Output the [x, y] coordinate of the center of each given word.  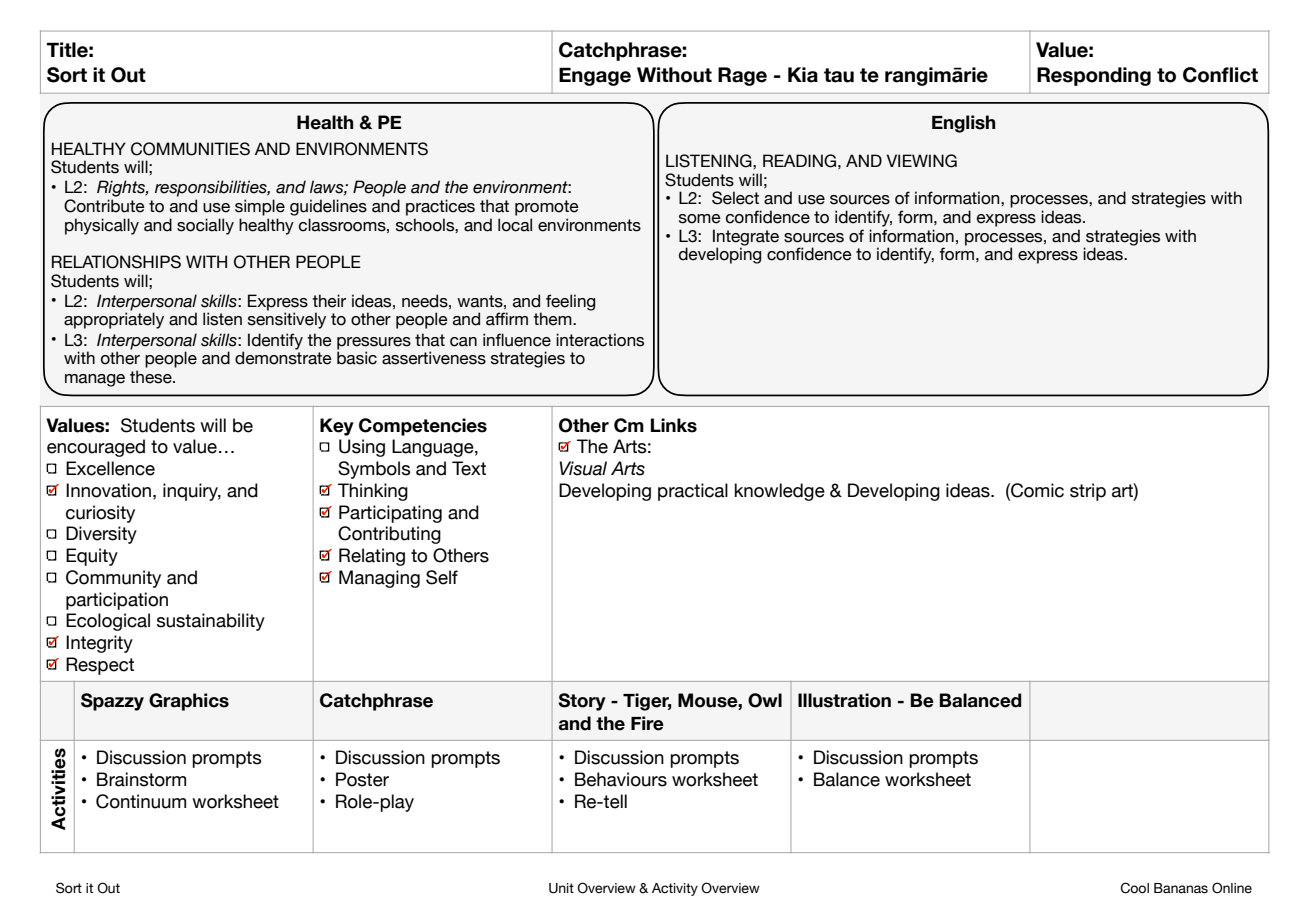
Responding [1094, 76]
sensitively [287, 320]
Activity [675, 889]
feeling [570, 302]
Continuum [141, 801]
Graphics [189, 702]
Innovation [108, 490]
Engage [595, 76]
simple [260, 207]
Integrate [746, 238]
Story [582, 702]
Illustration [844, 700]
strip [1088, 492]
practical [693, 492]
